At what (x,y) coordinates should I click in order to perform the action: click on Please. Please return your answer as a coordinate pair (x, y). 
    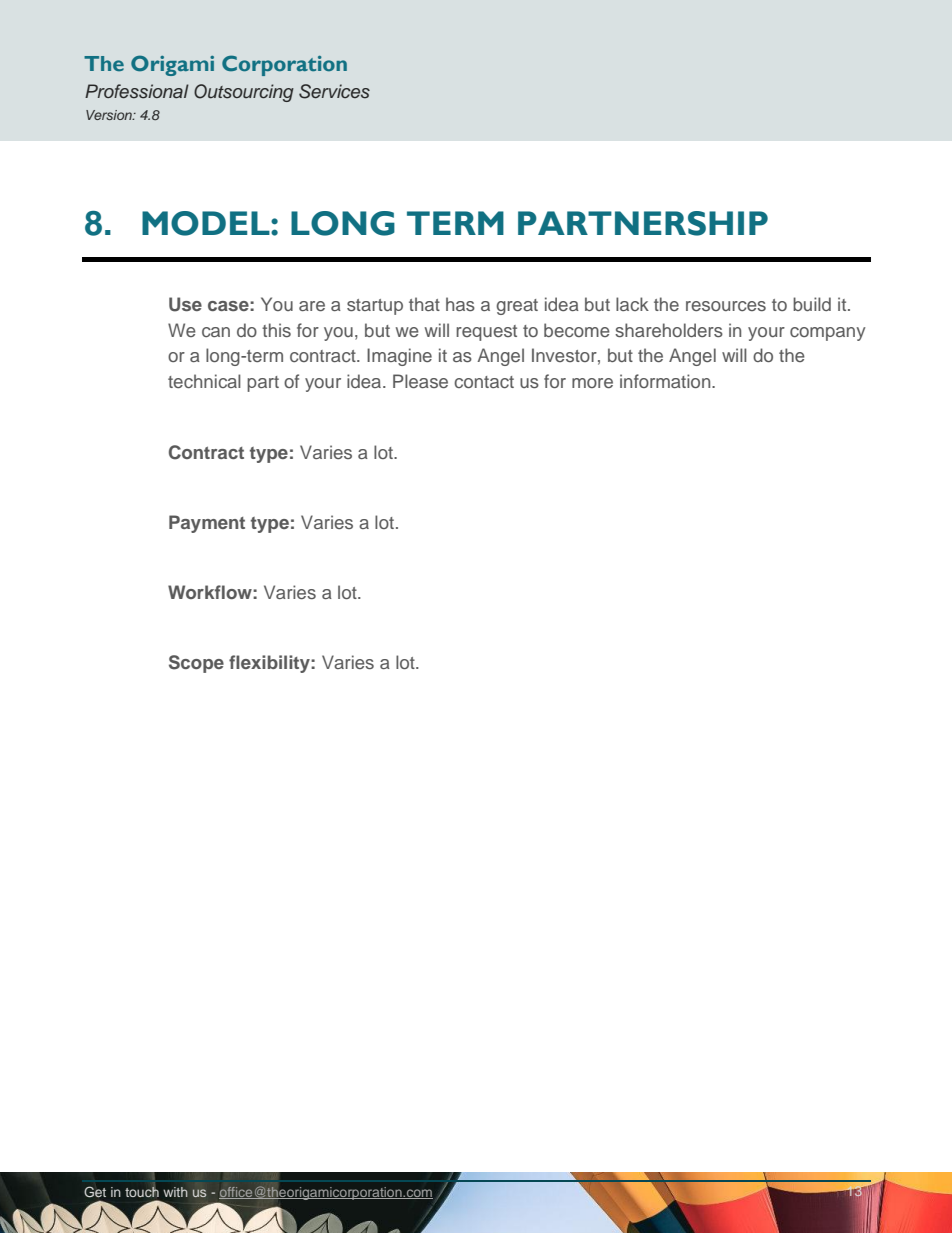
    Looking at the image, I should click on (420, 381).
